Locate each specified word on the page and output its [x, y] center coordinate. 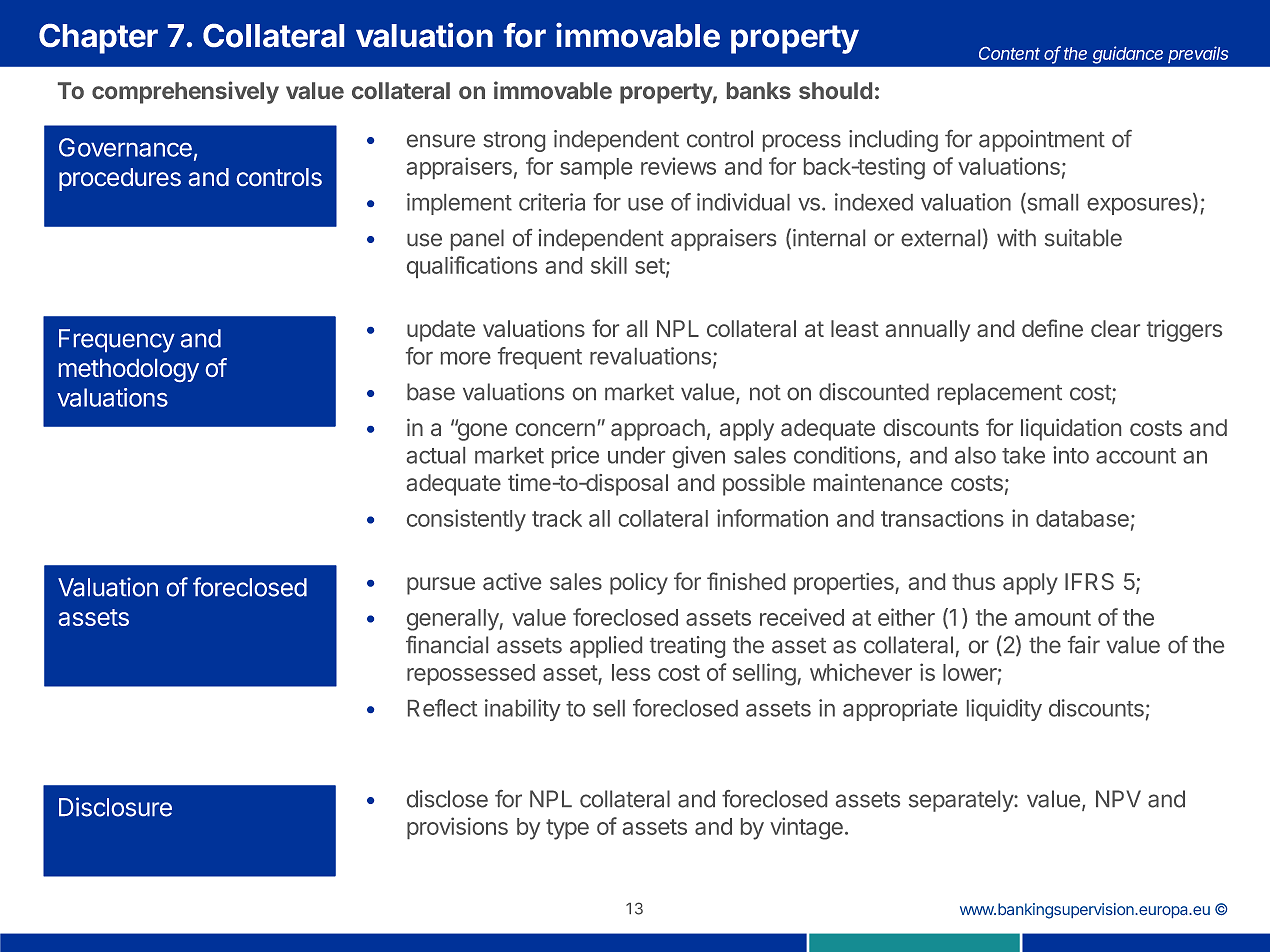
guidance [1128, 55]
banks [759, 90]
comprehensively [185, 92]
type [567, 829]
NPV [1118, 798]
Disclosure [115, 807]
